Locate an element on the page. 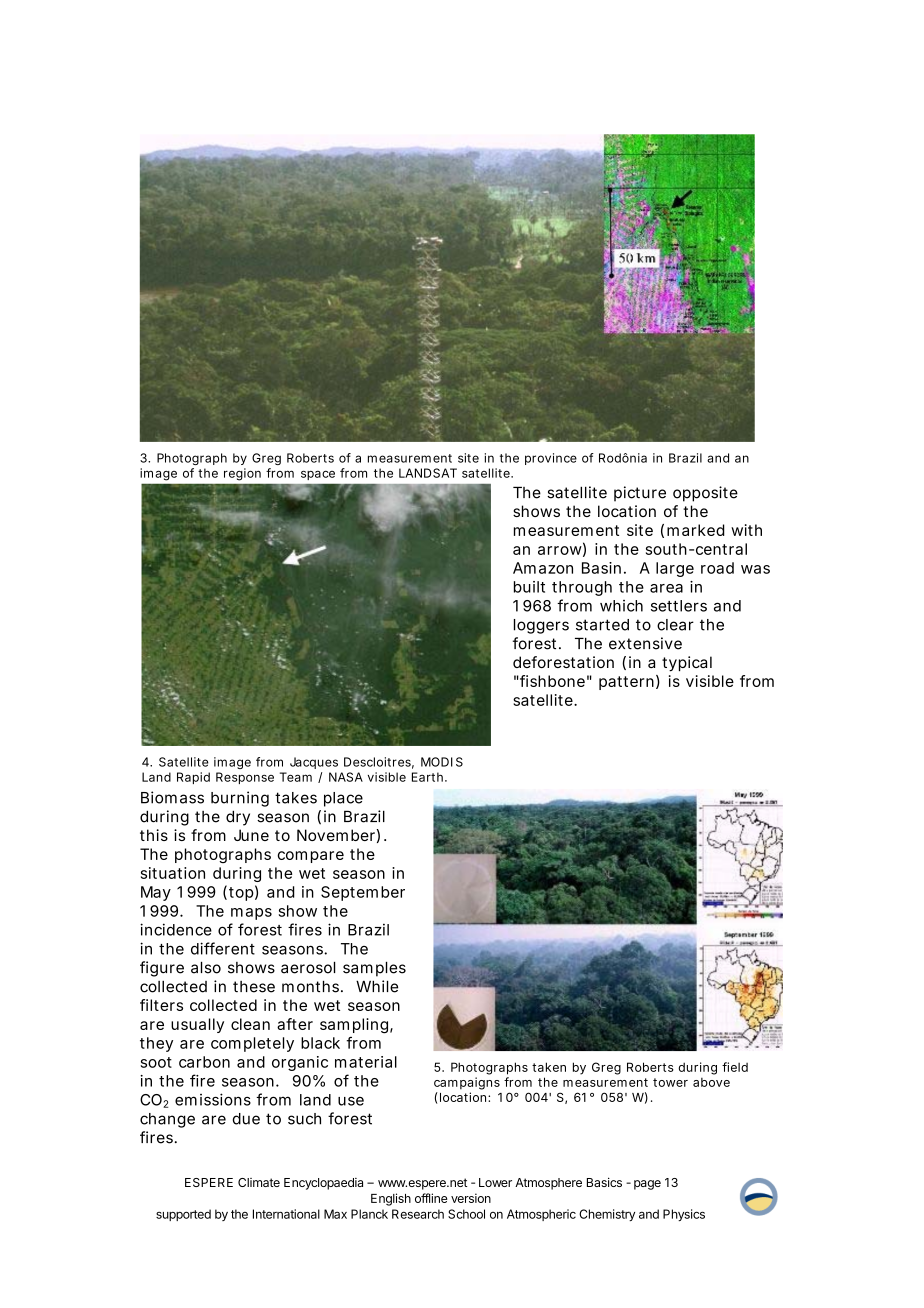  typical is located at coordinates (687, 664).
